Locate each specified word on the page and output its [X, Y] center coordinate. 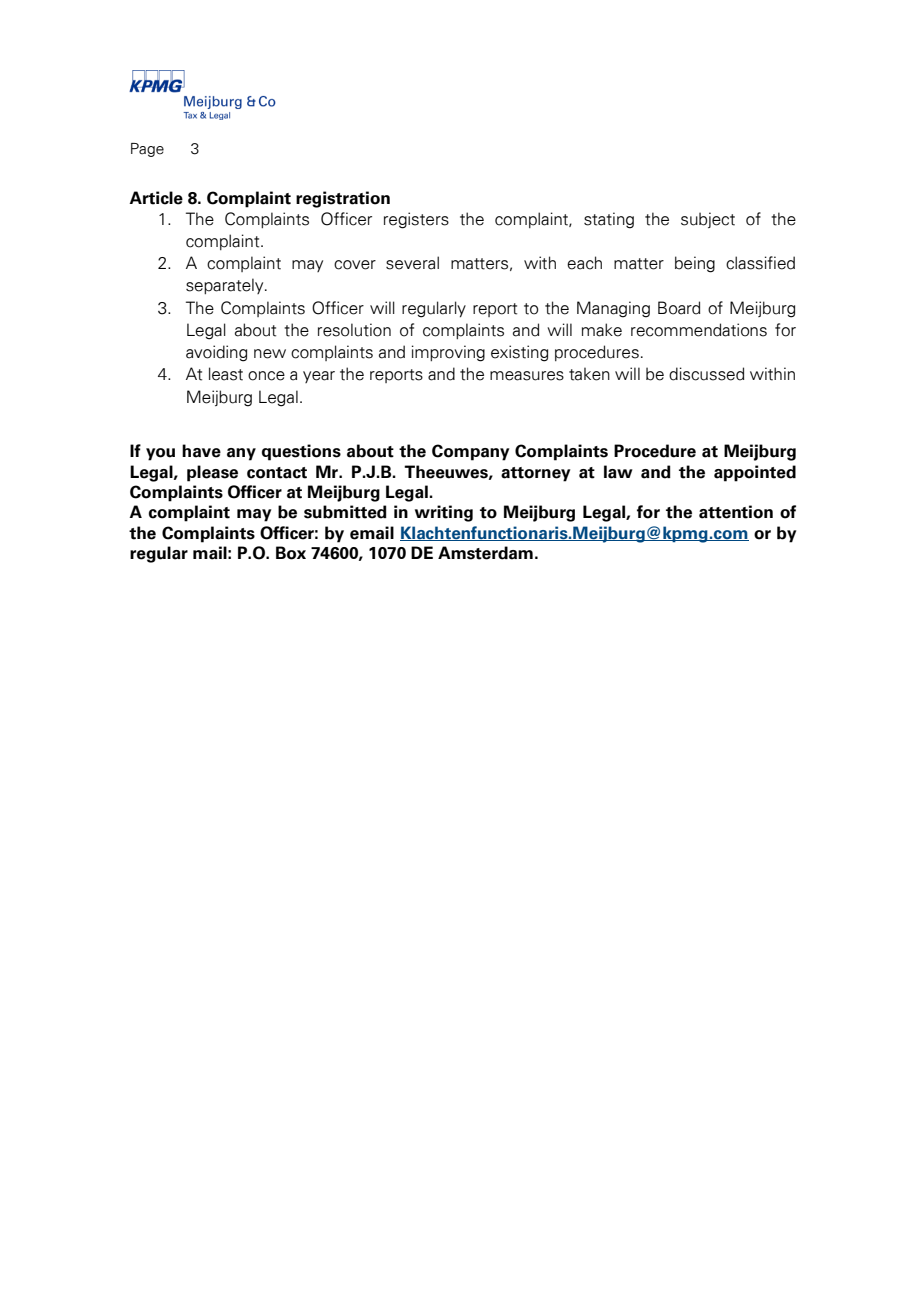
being [695, 264]
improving [448, 353]
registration [343, 199]
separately [226, 286]
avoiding [216, 353]
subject [708, 220]
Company [470, 452]
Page [147, 150]
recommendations [699, 330]
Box [291, 553]
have [201, 451]
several [412, 263]
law [618, 472]
